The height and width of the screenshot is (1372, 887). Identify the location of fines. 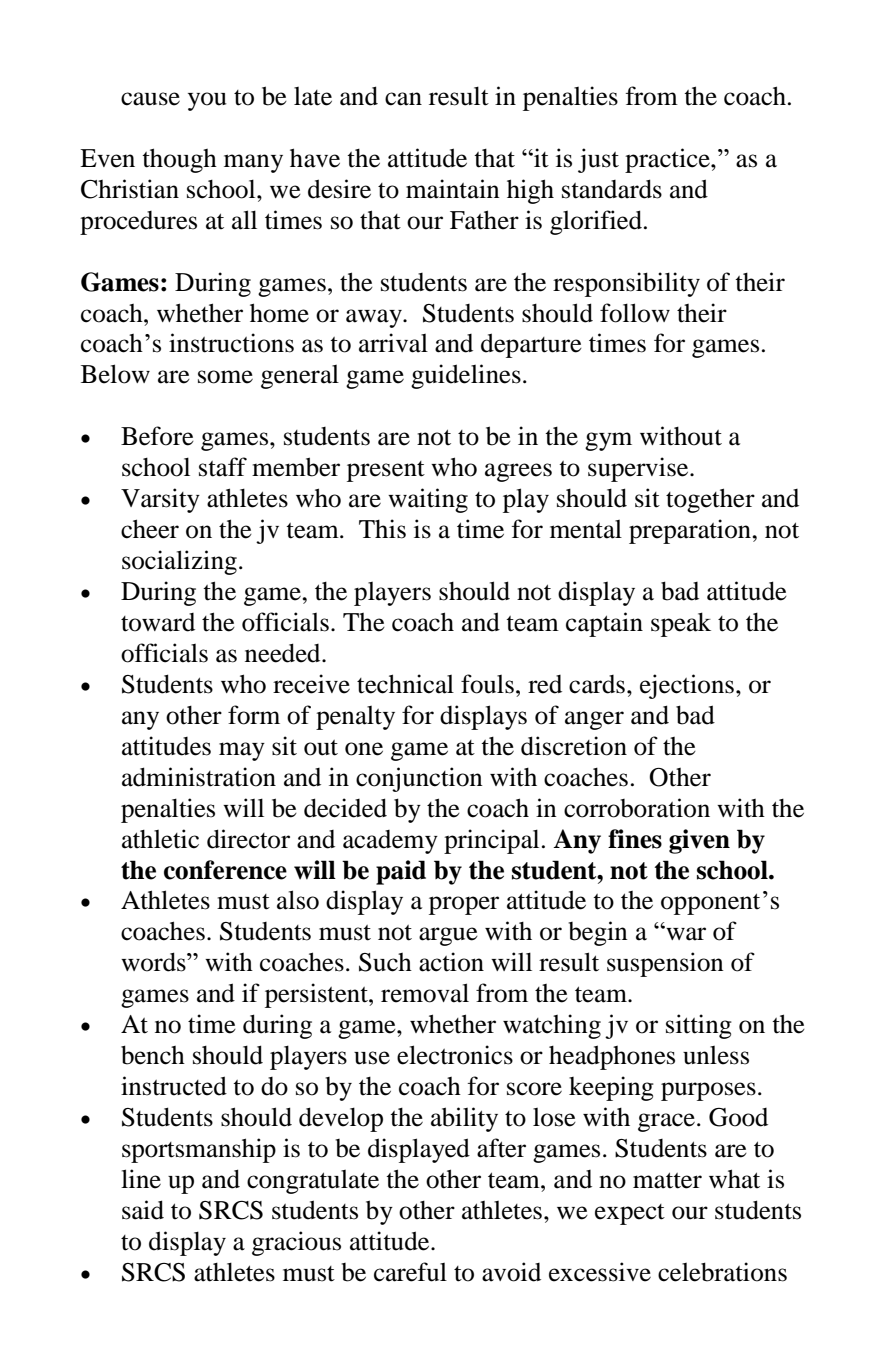
(635, 839).
